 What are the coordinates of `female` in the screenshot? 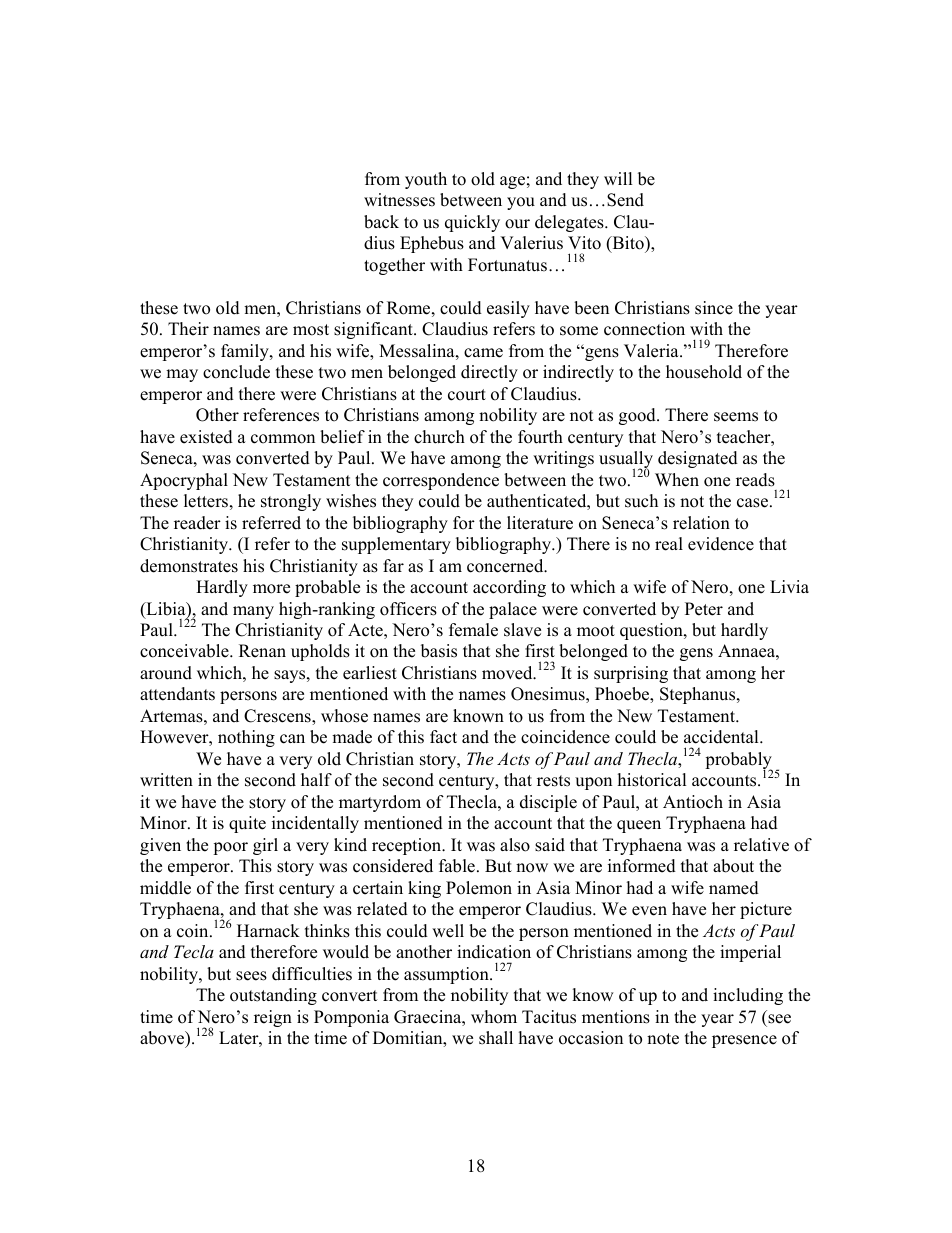 It's located at (473, 630).
